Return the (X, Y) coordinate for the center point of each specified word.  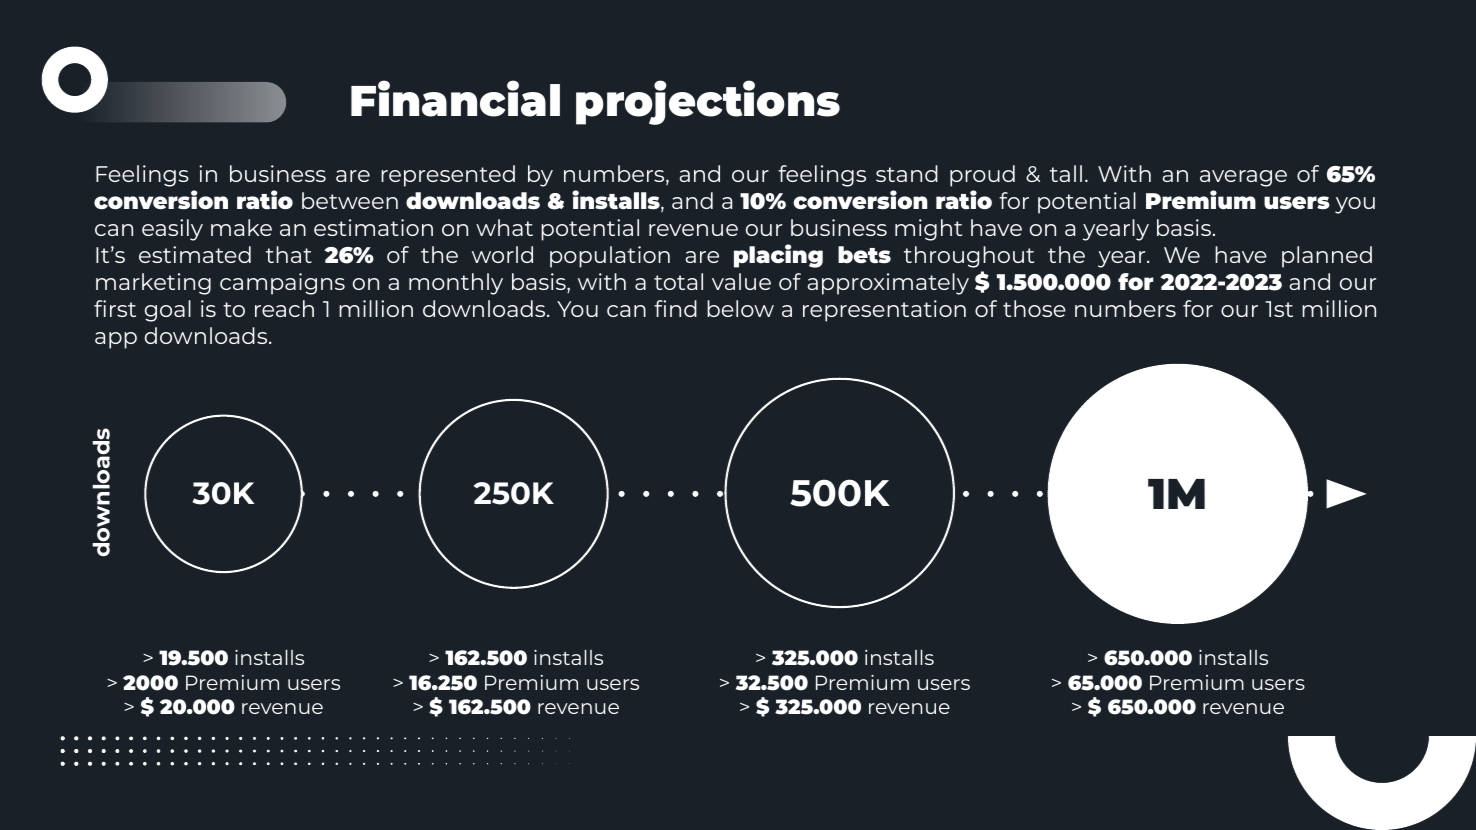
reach (284, 308)
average (1243, 178)
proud (982, 176)
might (928, 230)
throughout (969, 257)
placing (778, 256)
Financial (455, 98)
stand (907, 173)
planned (1327, 257)
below (740, 308)
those (1034, 308)
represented (448, 176)
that (289, 254)
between (350, 200)
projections (708, 102)
